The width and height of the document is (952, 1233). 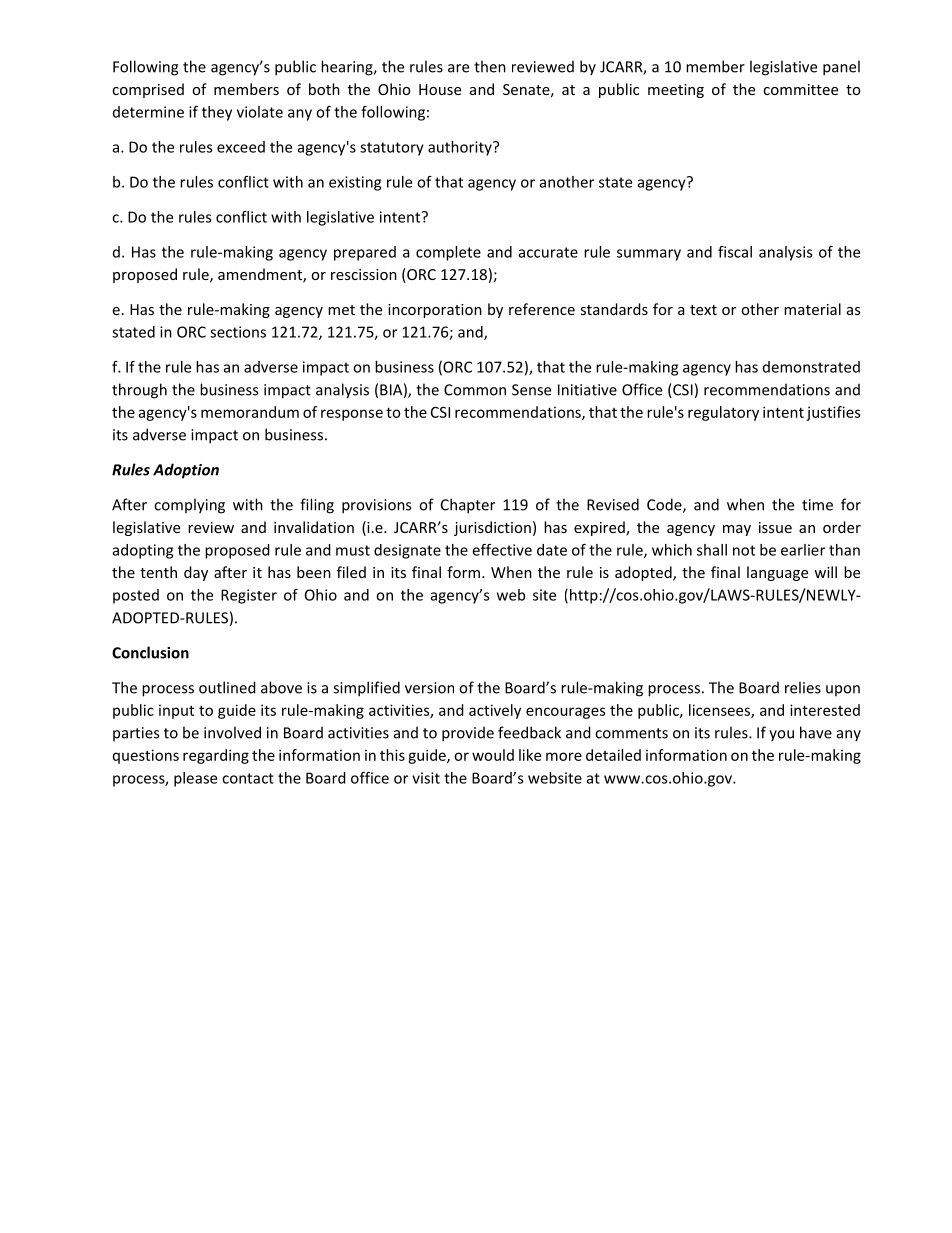 What do you see at coordinates (475, 390) in the document?
I see `Common` at bounding box center [475, 390].
